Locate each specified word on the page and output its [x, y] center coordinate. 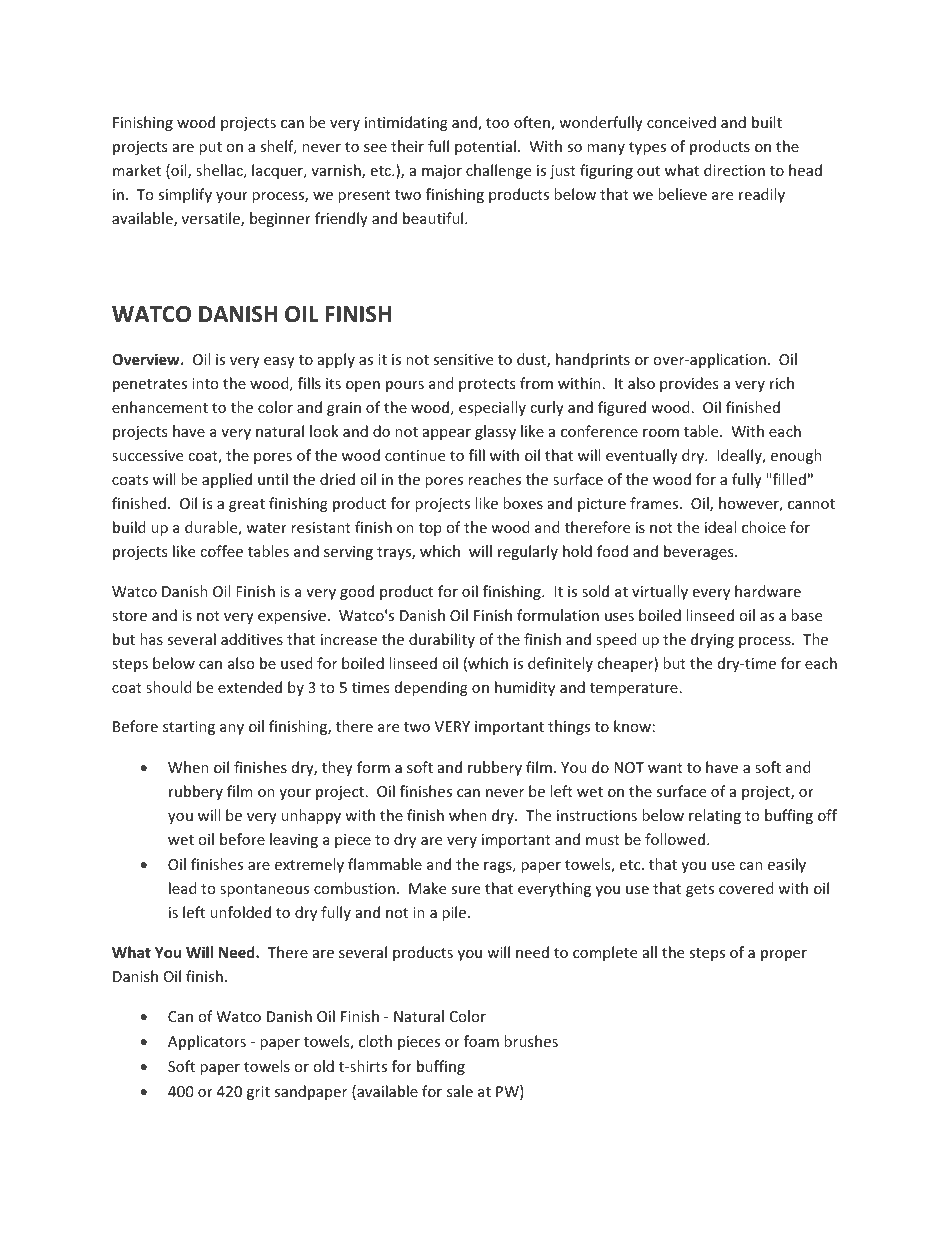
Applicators [207, 1042]
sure [465, 890]
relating [715, 816]
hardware [768, 591]
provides [689, 384]
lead [183, 888]
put [210, 148]
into [205, 383]
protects [487, 385]
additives [252, 639]
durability [442, 640]
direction [734, 170]
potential [485, 147]
